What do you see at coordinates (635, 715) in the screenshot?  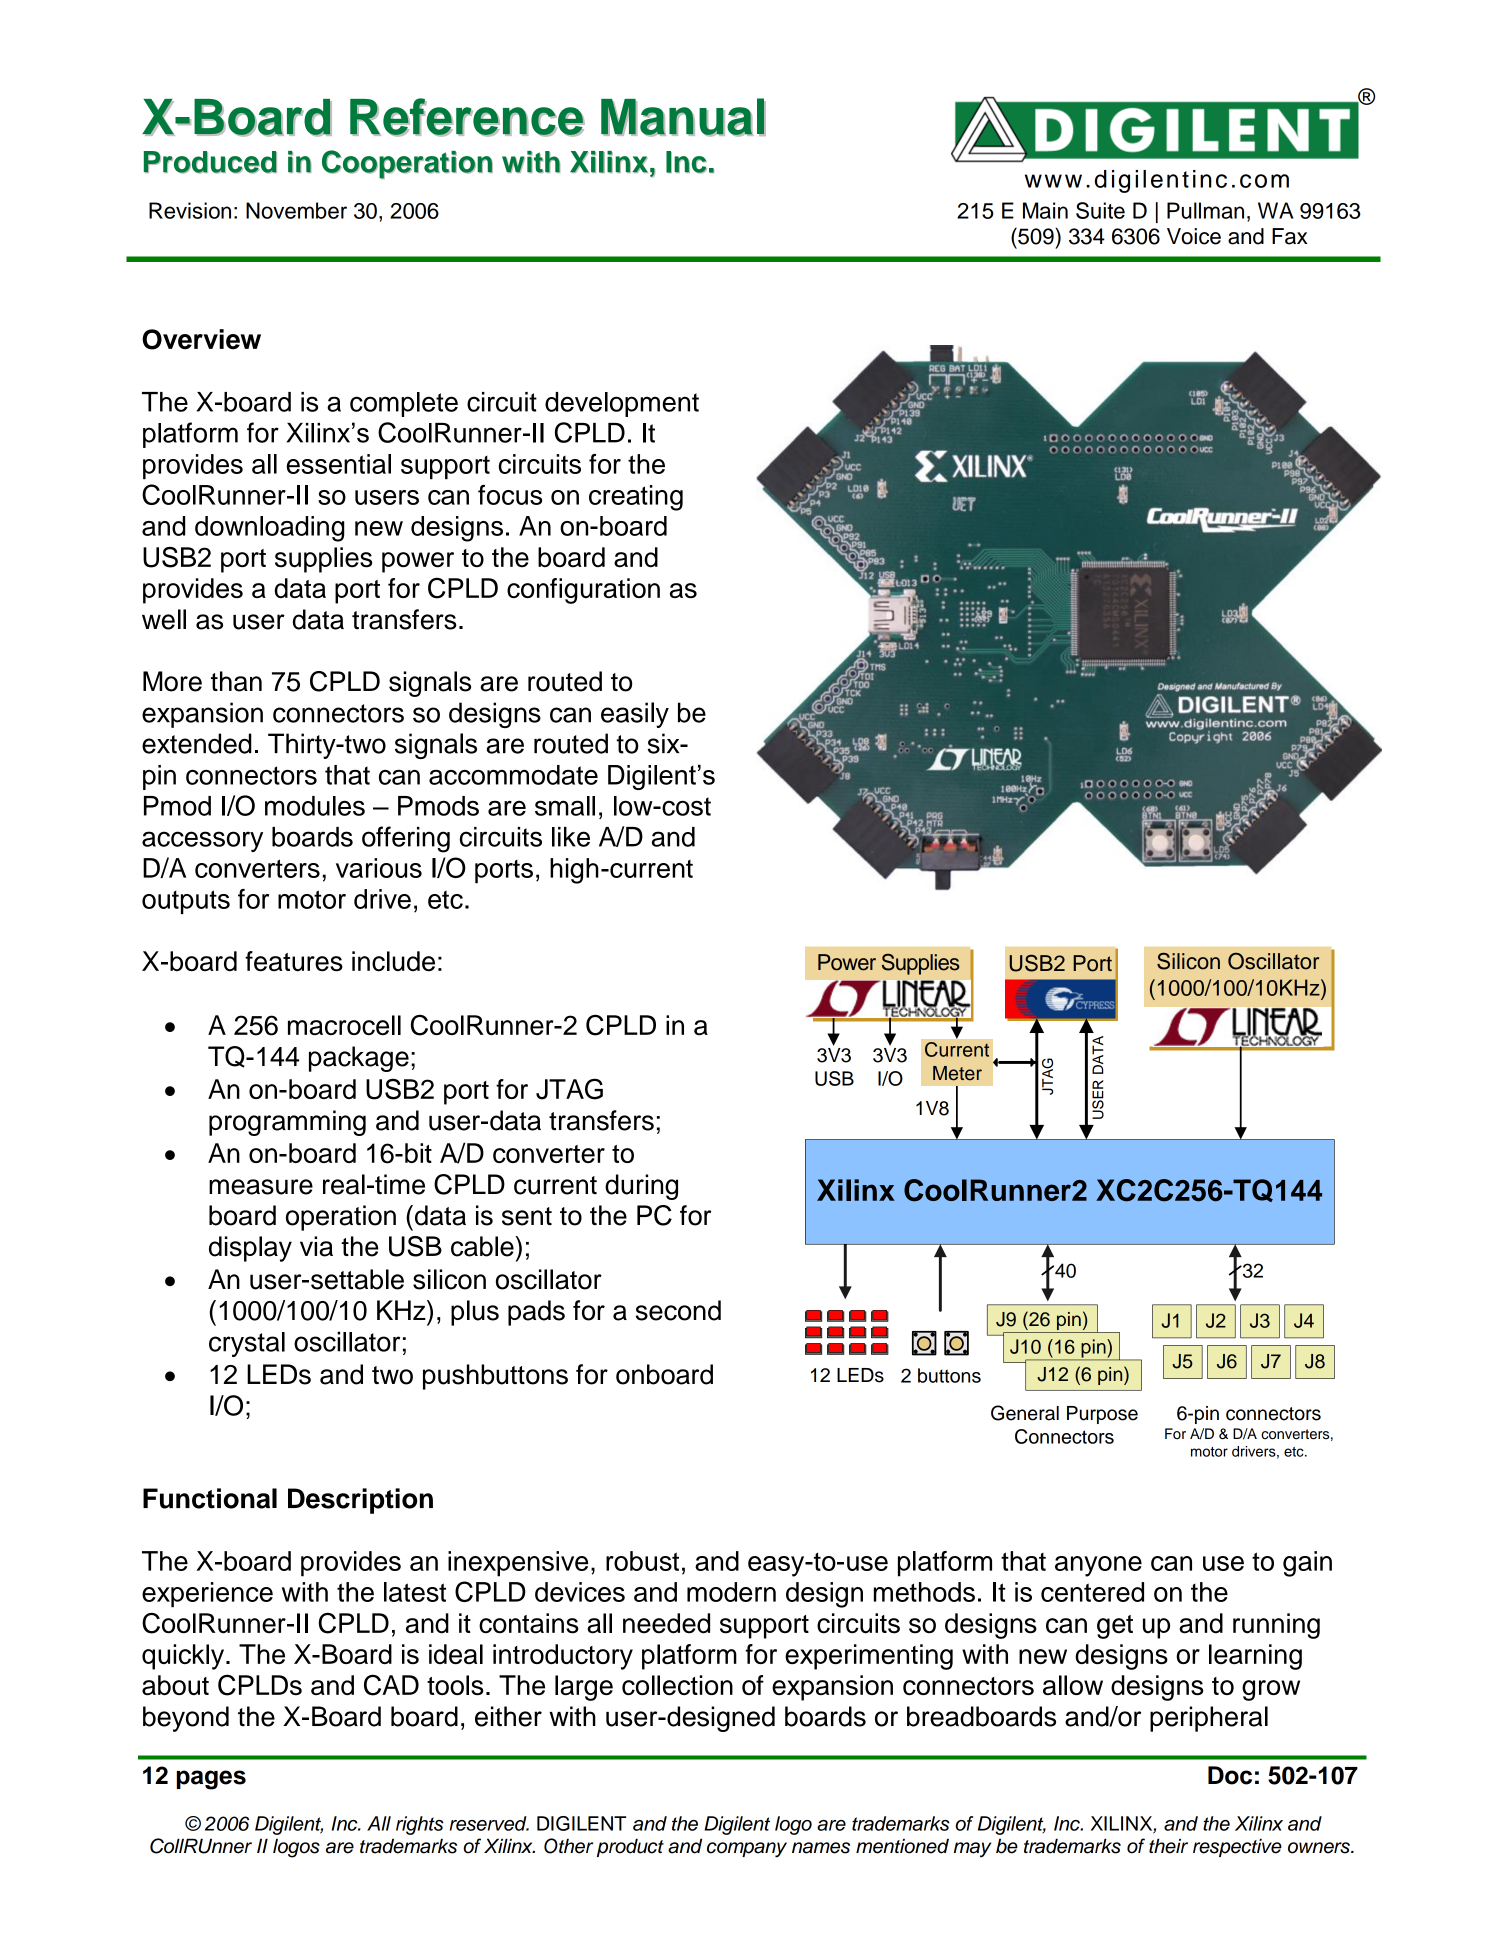 I see `easily` at bounding box center [635, 715].
